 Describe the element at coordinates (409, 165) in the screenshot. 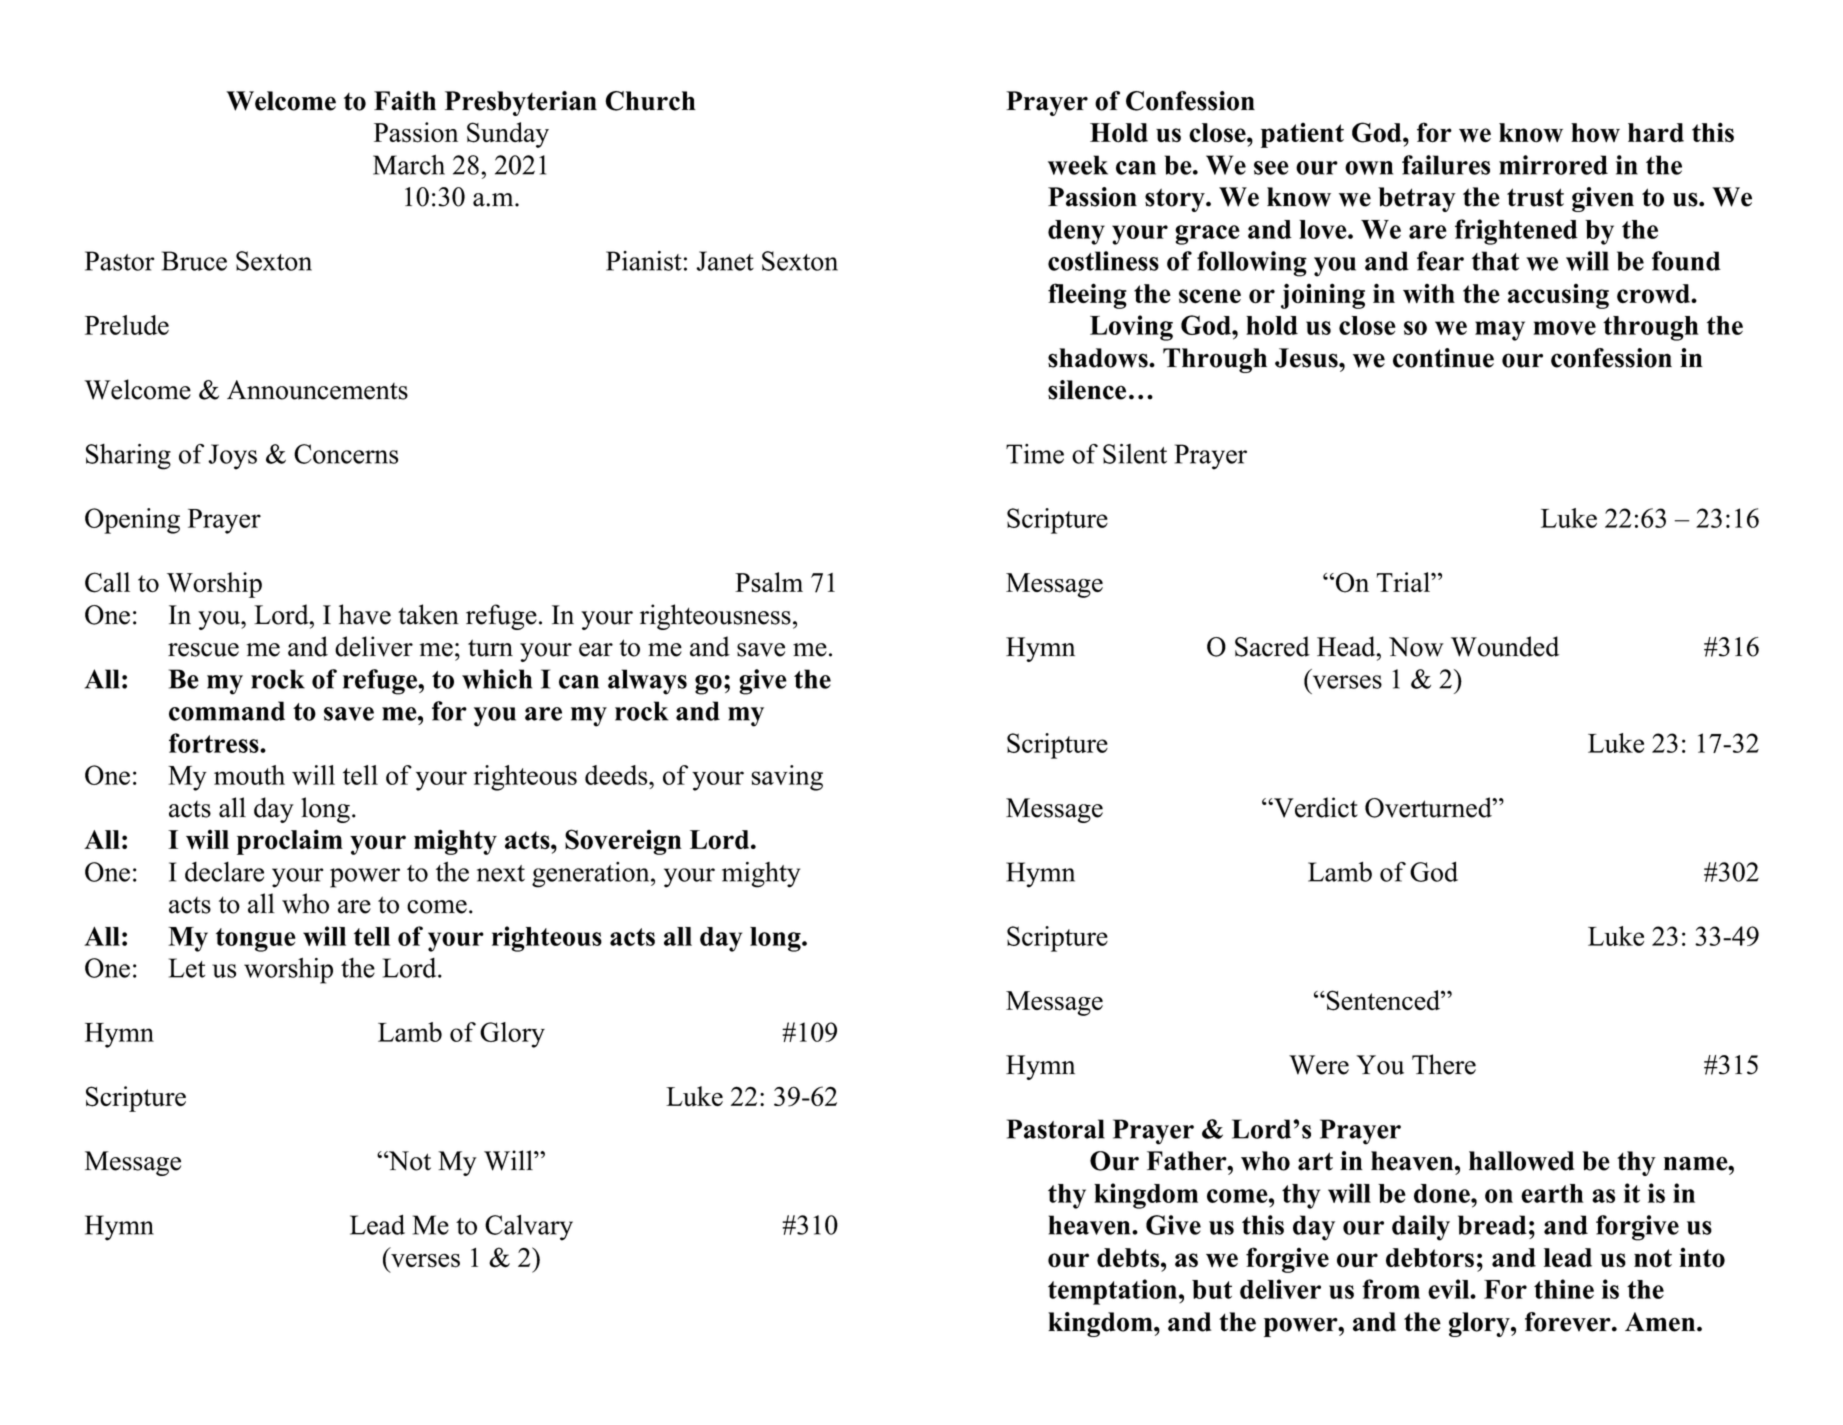

I see `March` at that location.
